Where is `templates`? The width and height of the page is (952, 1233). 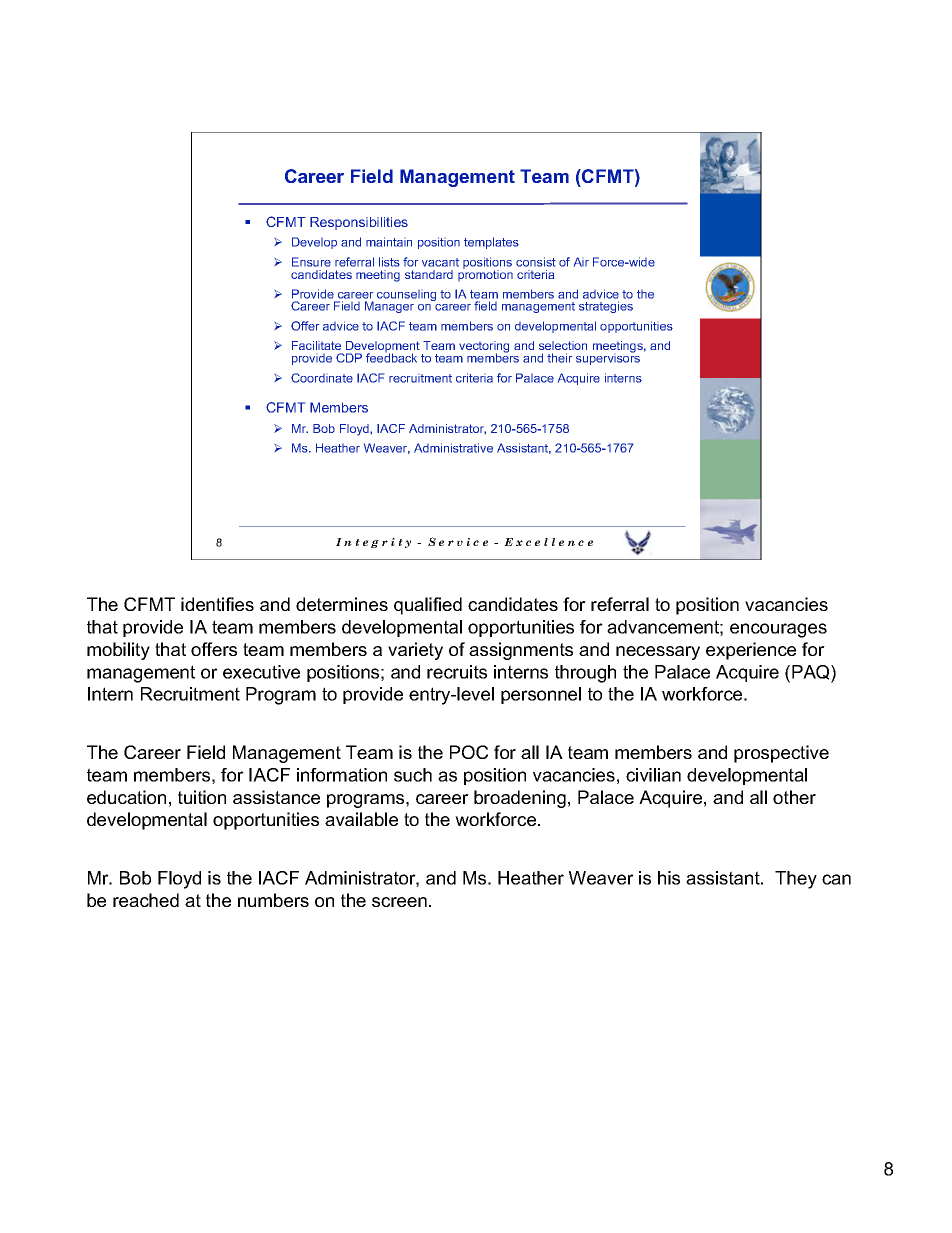 templates is located at coordinates (491, 243).
